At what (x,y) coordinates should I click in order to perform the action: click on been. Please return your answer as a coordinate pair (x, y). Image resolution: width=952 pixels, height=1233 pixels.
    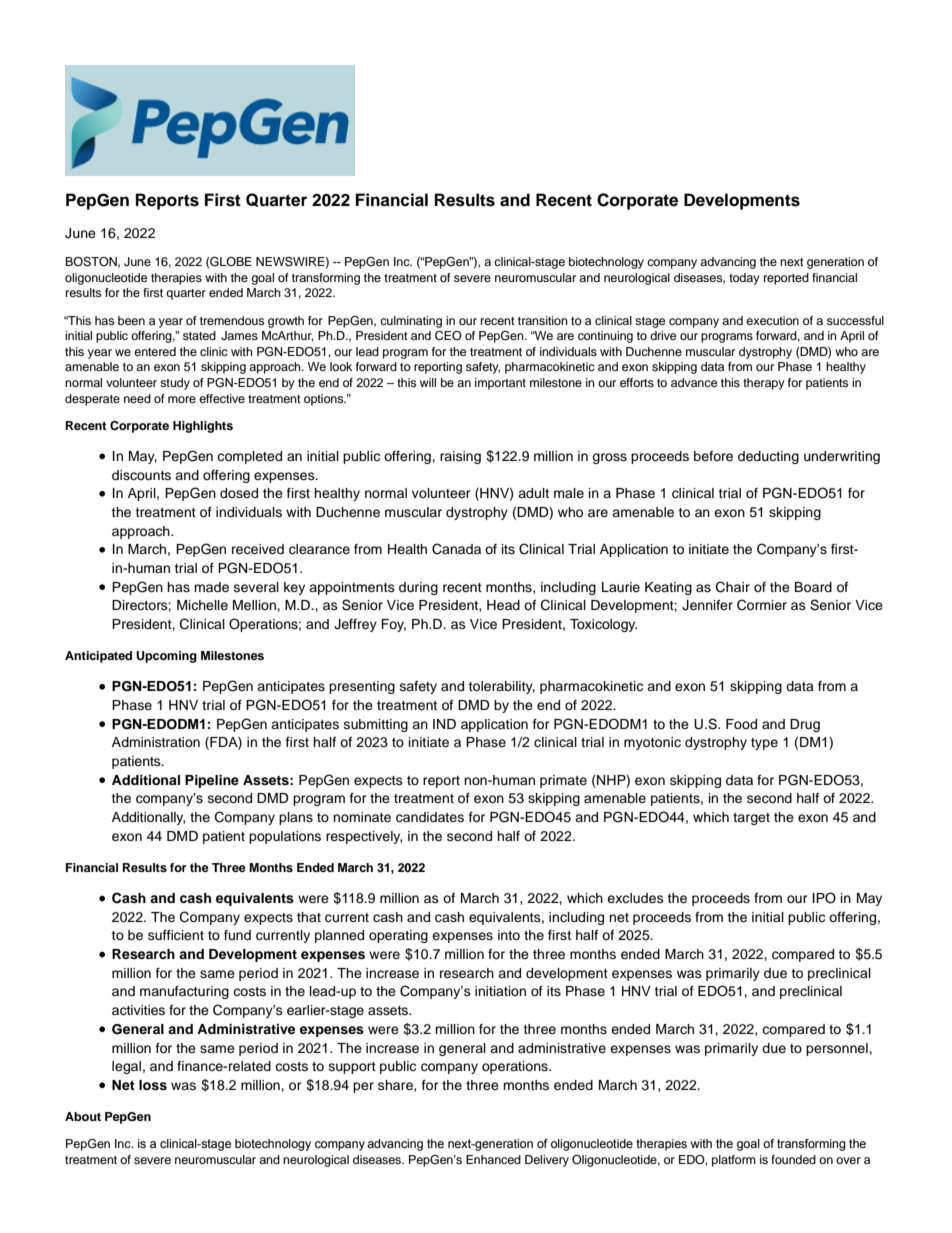
    Looking at the image, I should click on (131, 320).
